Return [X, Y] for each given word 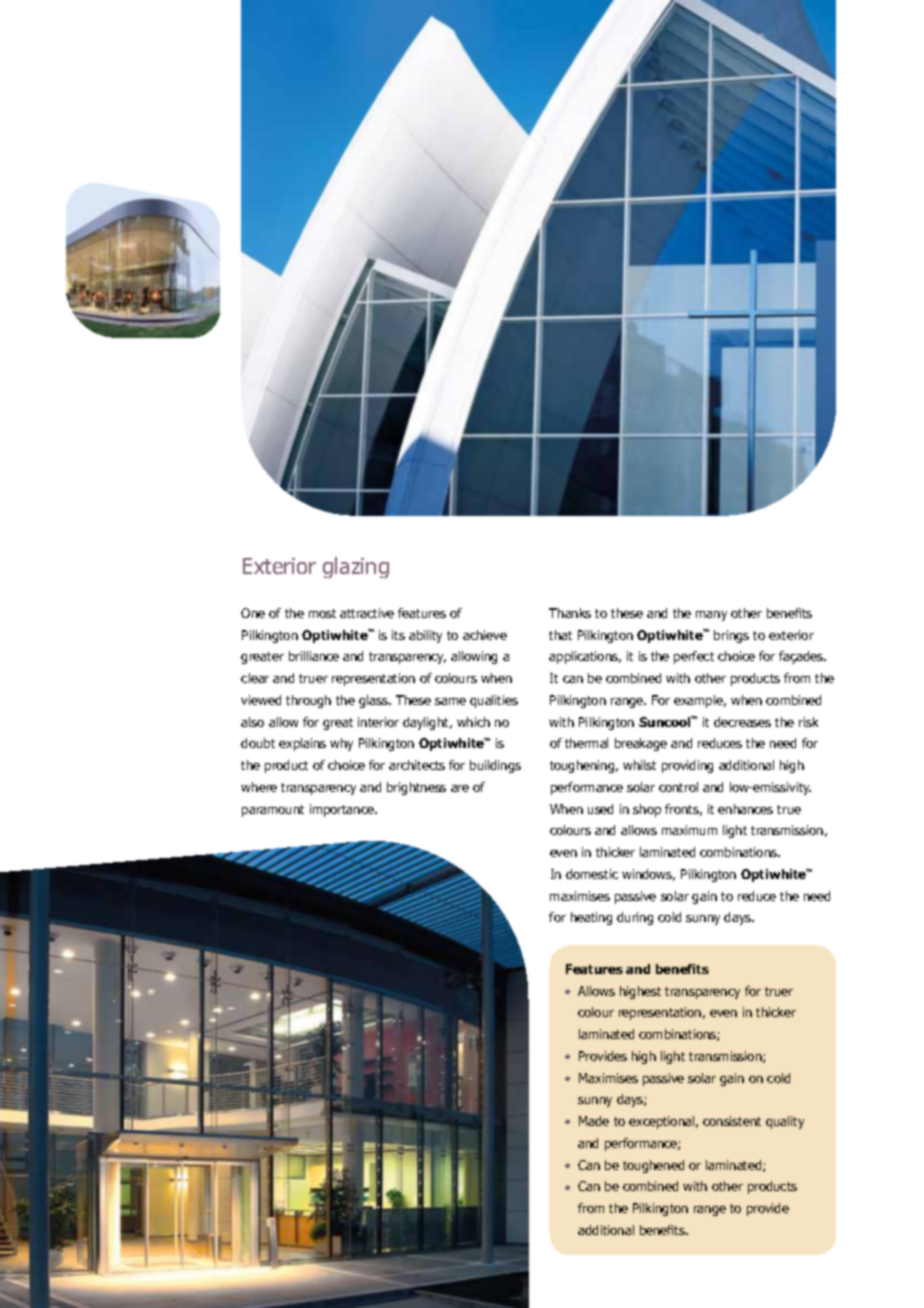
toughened [653, 1166]
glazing [356, 567]
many [711, 616]
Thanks [570, 613]
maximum [689, 830]
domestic [592, 874]
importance [343, 810]
